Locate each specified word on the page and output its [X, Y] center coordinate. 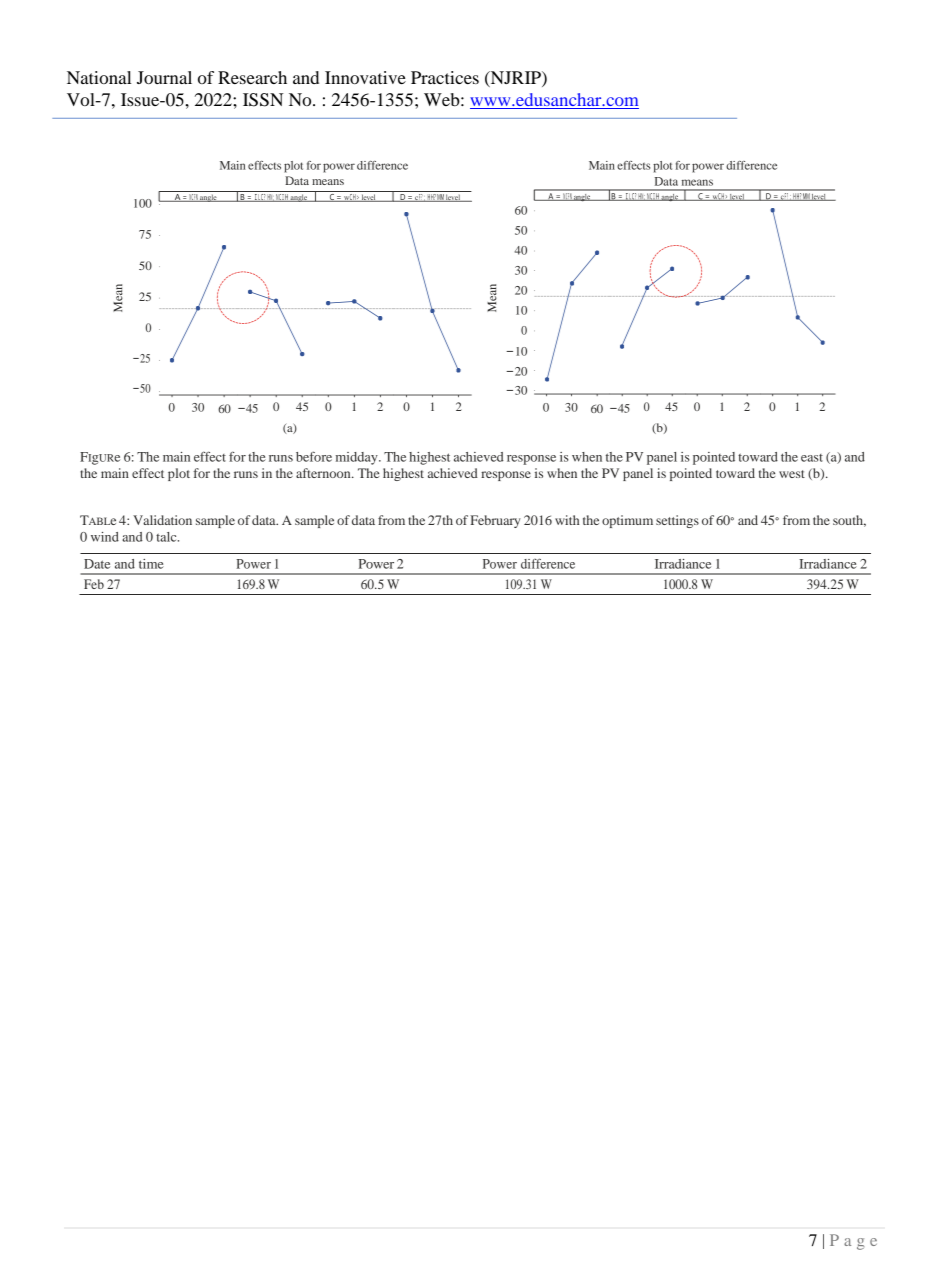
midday [358, 458]
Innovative [365, 77]
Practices [445, 77]
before [314, 456]
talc [167, 537]
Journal [164, 77]
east [812, 458]
